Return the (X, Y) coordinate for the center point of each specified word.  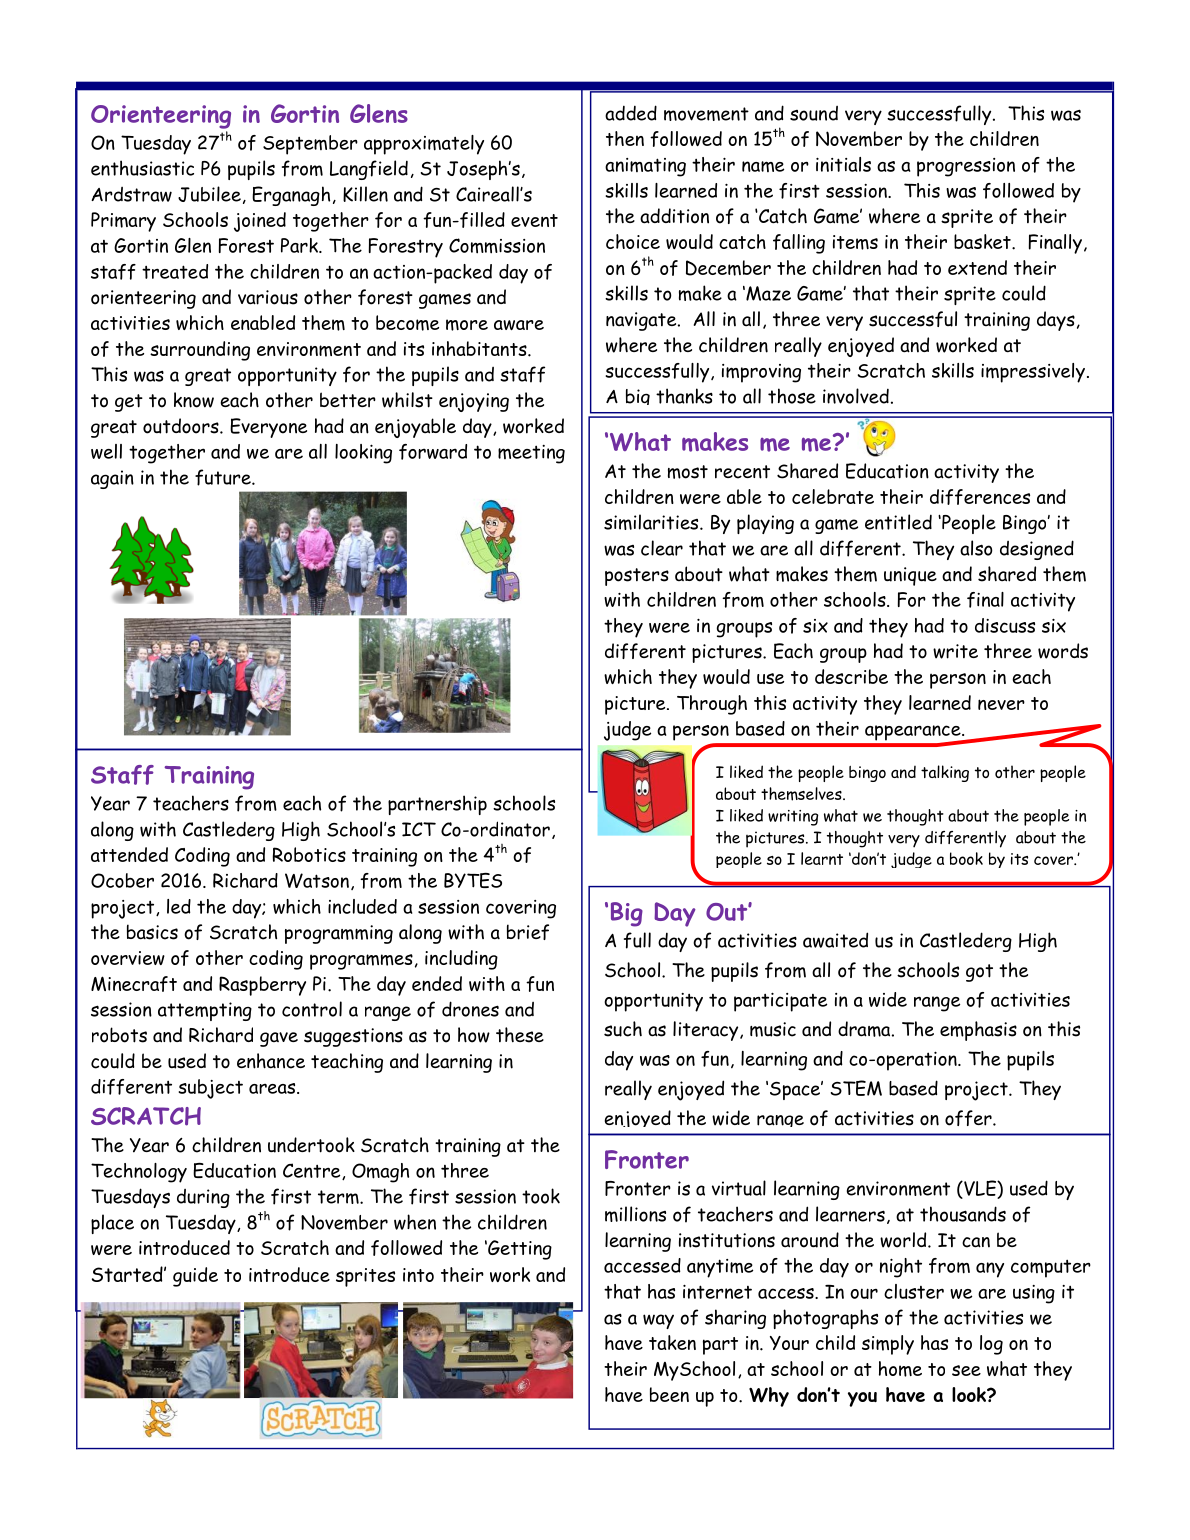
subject (210, 1089)
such (623, 1029)
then (625, 138)
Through (712, 705)
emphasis (978, 1031)
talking (945, 773)
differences (980, 497)
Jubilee (209, 194)
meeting (531, 454)
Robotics (309, 854)
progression (966, 167)
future (224, 477)
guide (195, 1277)
